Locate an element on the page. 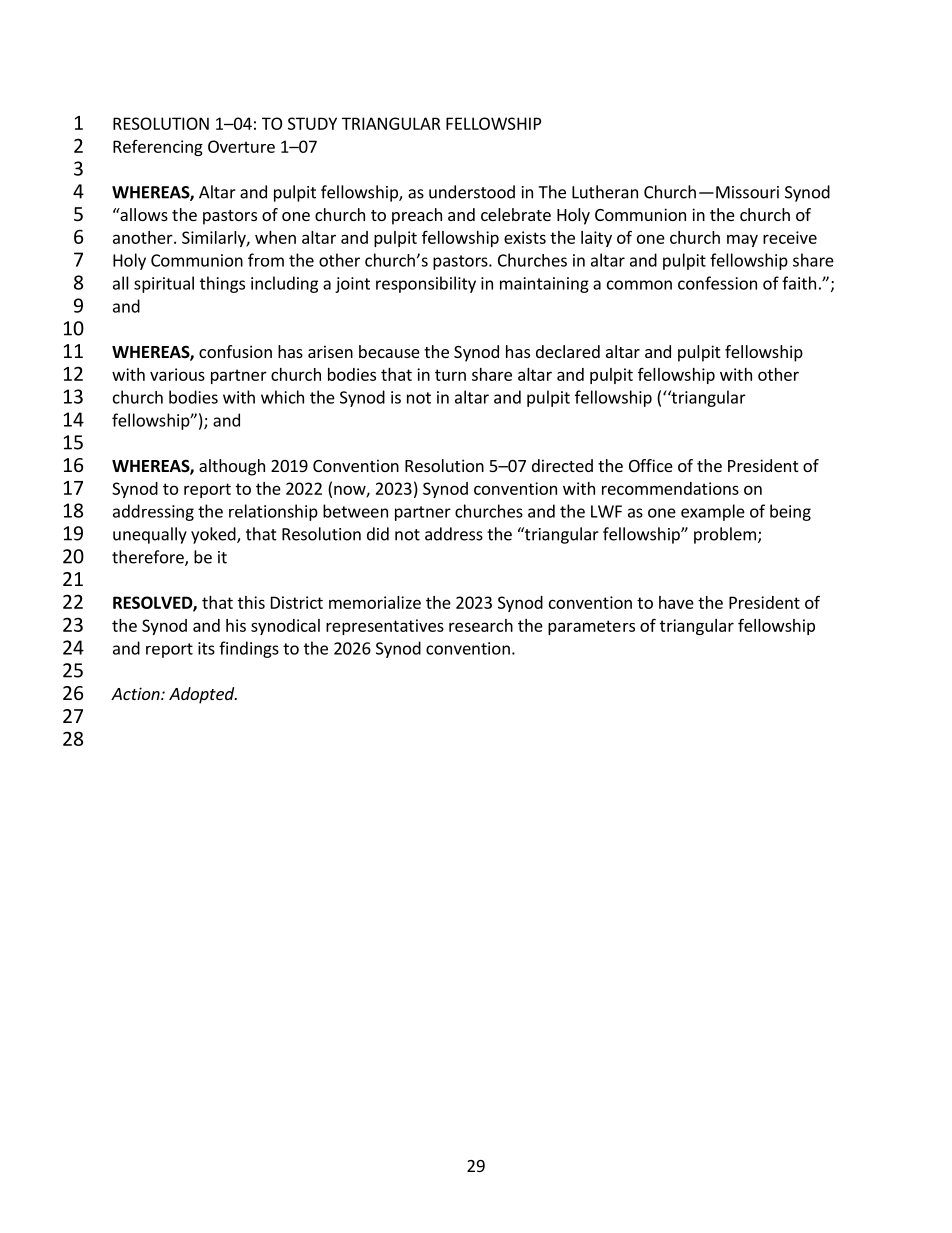 This document has height=1233, width=952. understood is located at coordinates (472, 192).
